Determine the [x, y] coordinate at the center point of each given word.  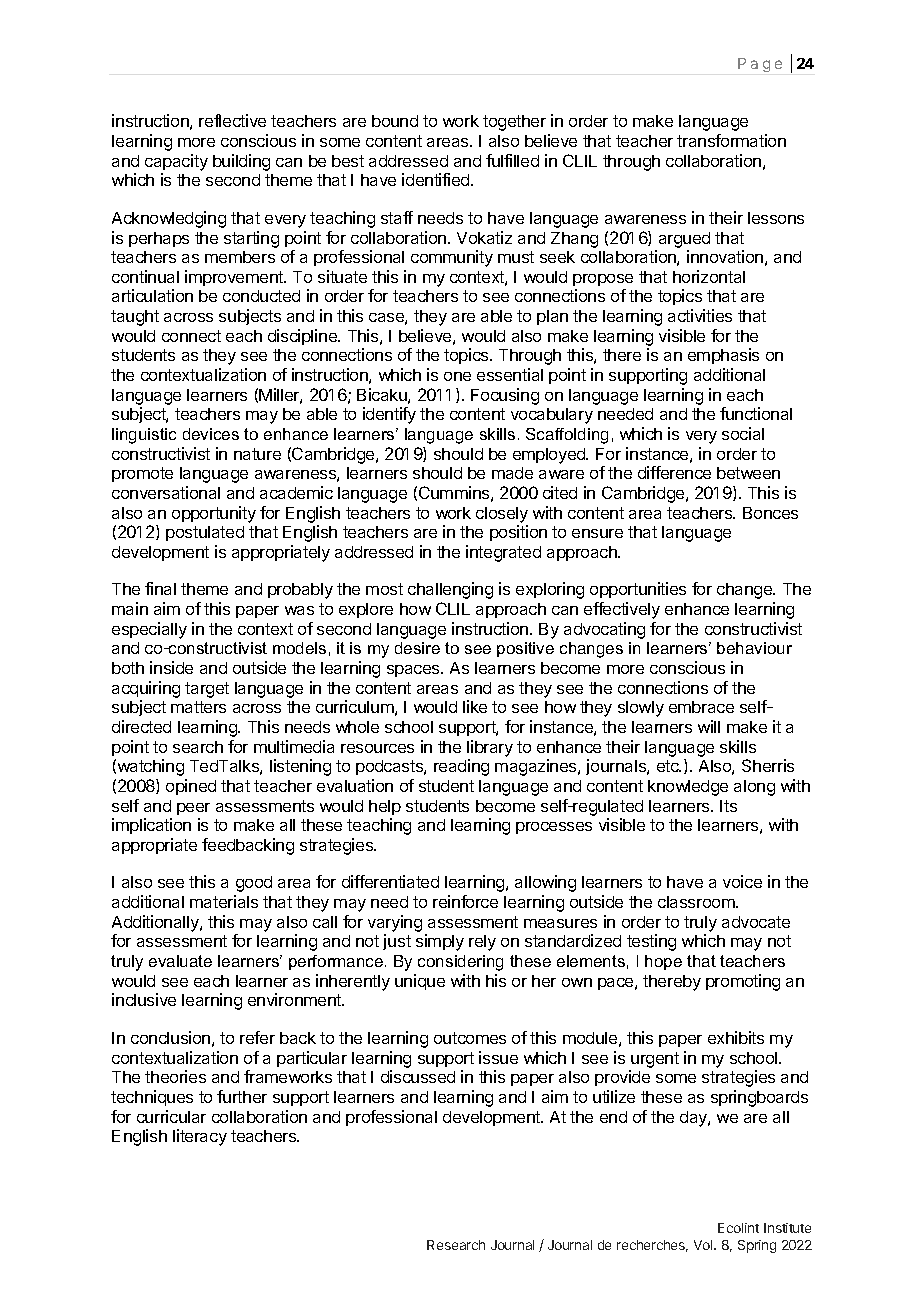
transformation [731, 140]
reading [461, 767]
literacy [200, 1137]
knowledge [688, 788]
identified [437, 179]
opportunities [638, 590]
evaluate [180, 961]
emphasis [723, 356]
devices [211, 434]
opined [191, 787]
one [457, 376]
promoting [743, 982]
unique [420, 982]
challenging [450, 590]
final [160, 588]
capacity [176, 162]
